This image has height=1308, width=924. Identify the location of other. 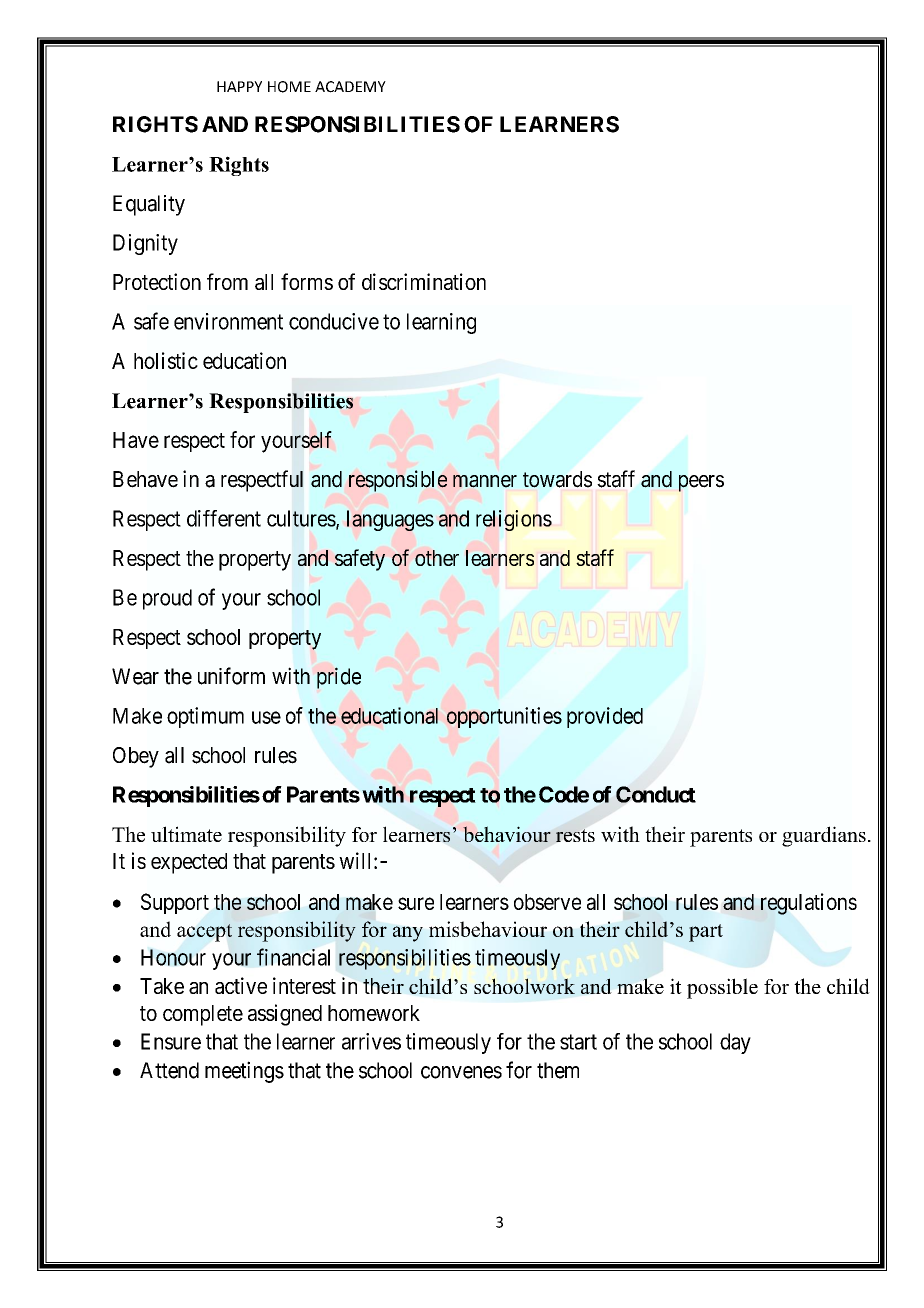
(437, 558).
